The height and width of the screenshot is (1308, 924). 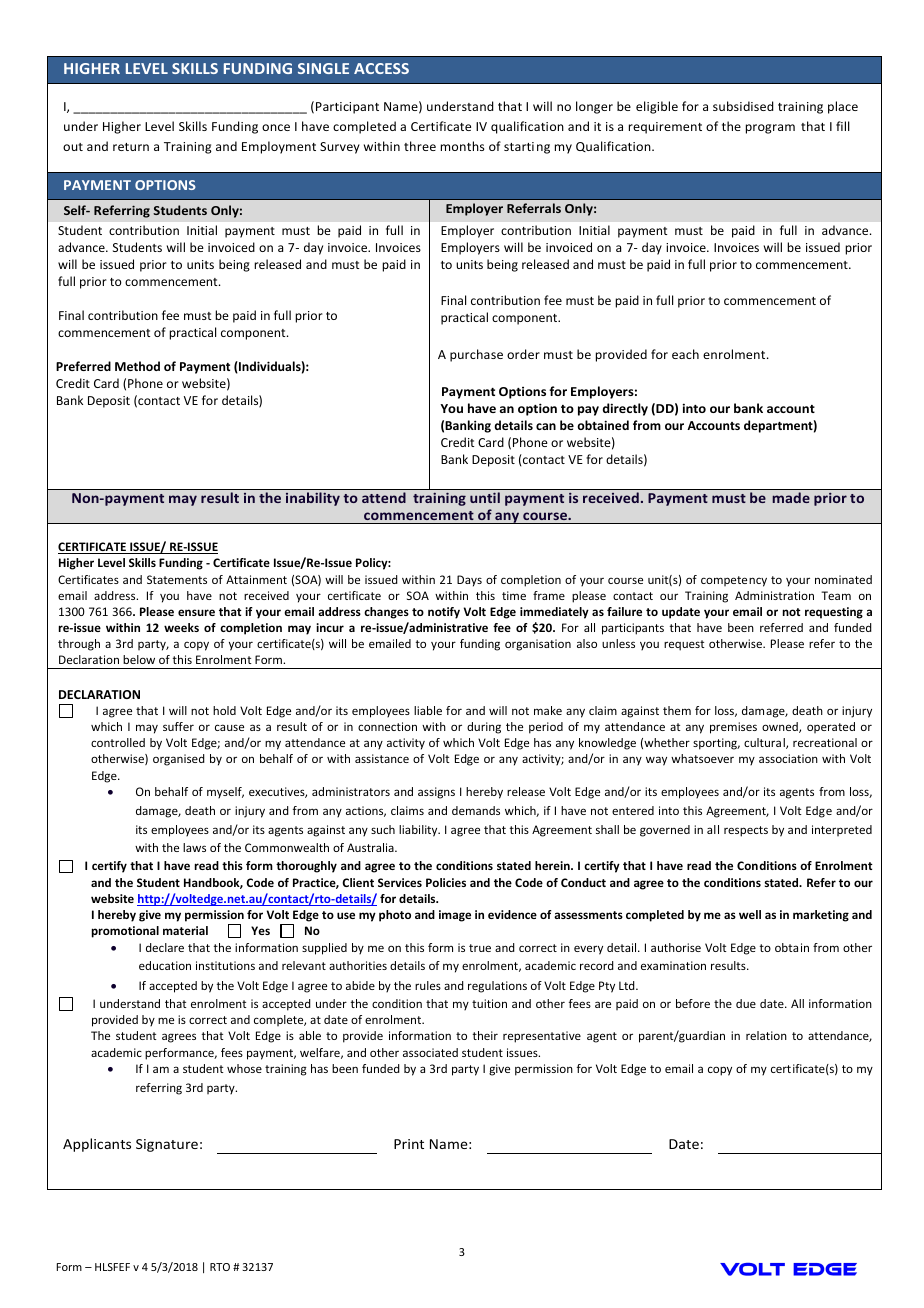 What do you see at coordinates (131, 147) in the screenshot?
I see `return` at bounding box center [131, 147].
